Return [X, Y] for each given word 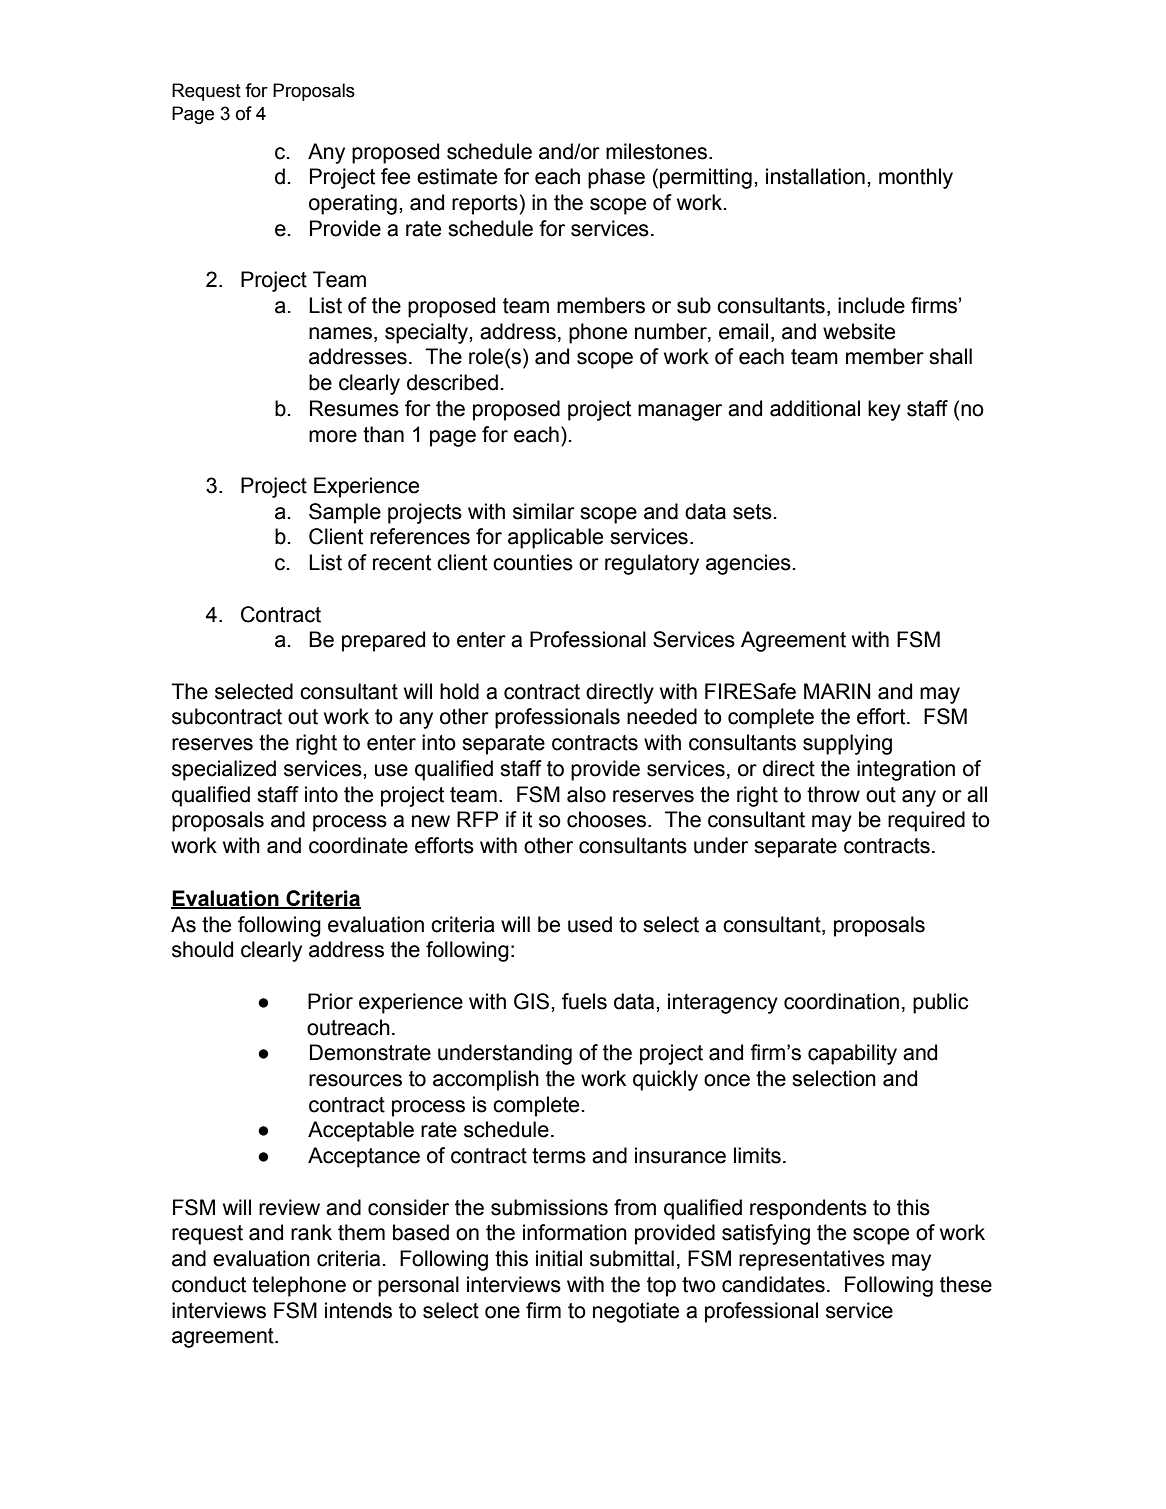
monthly [916, 178]
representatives [812, 1260]
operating [353, 204]
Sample [345, 513]
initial [559, 1258]
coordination [841, 1001]
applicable [555, 538]
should [202, 949]
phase [616, 178]
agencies [748, 564]
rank [311, 1232]
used [590, 924]
